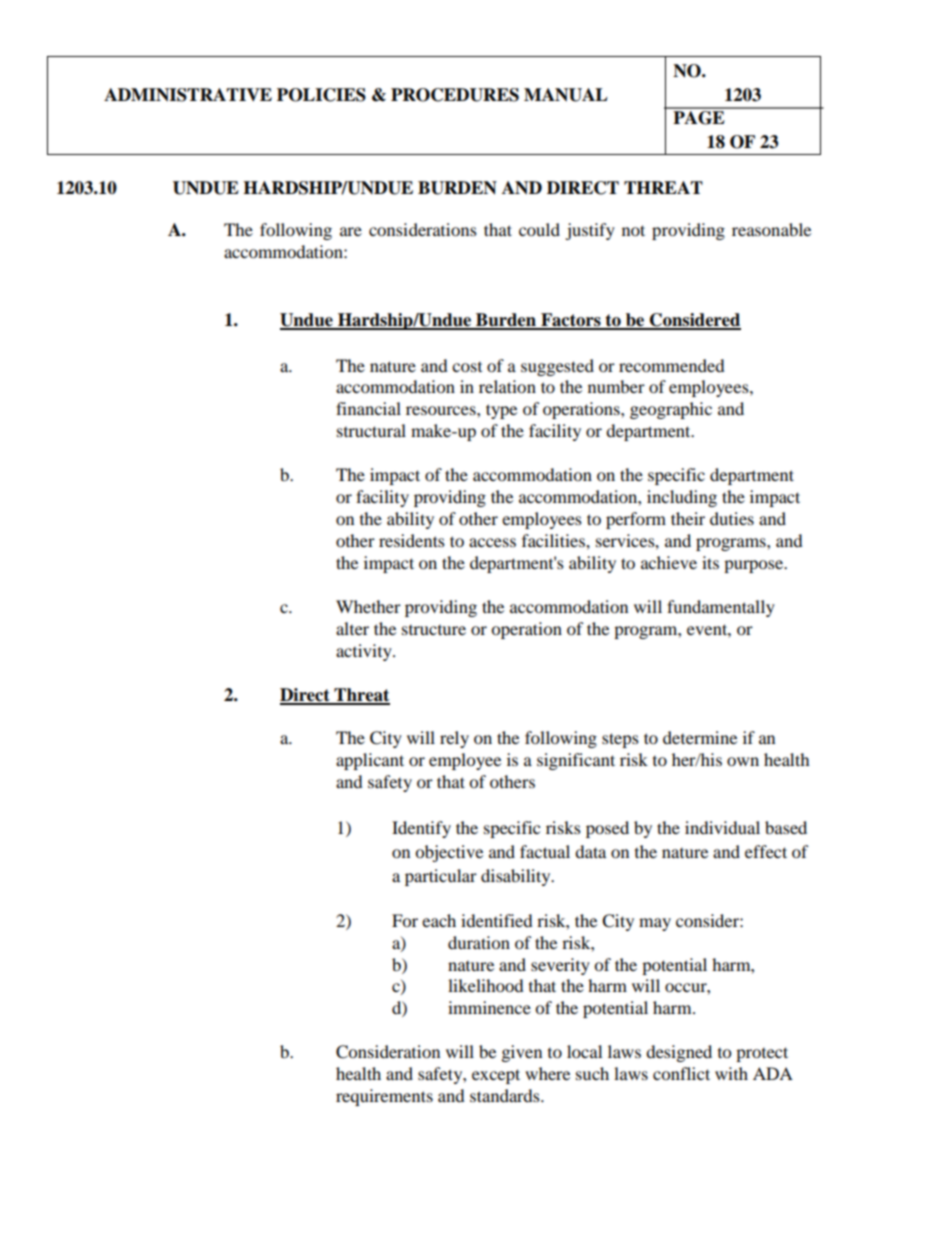  I want to click on type, so click(501, 411).
